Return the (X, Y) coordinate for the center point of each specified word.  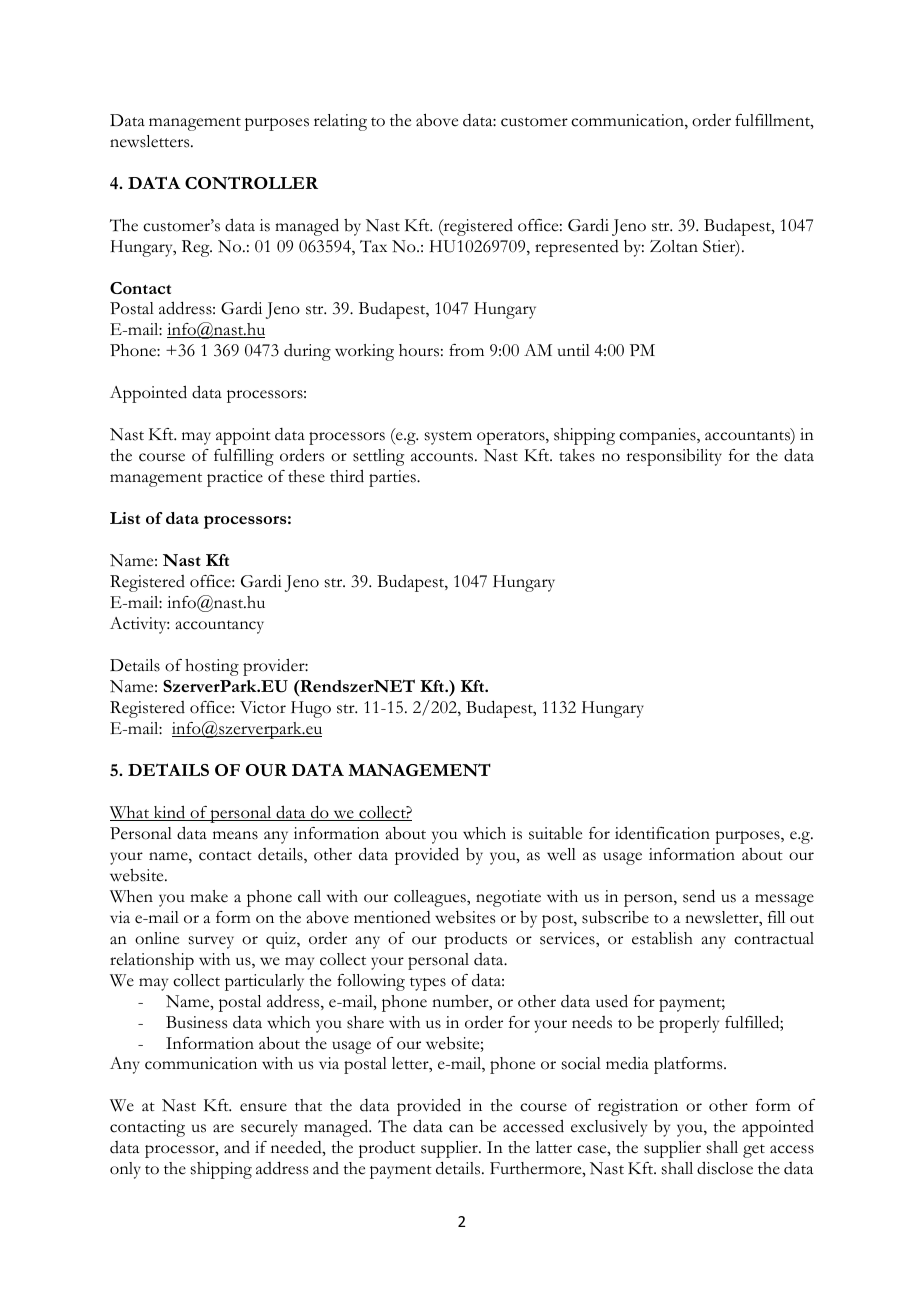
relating (340, 122)
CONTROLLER (251, 182)
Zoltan (674, 246)
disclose (725, 1168)
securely (269, 1128)
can (461, 1128)
